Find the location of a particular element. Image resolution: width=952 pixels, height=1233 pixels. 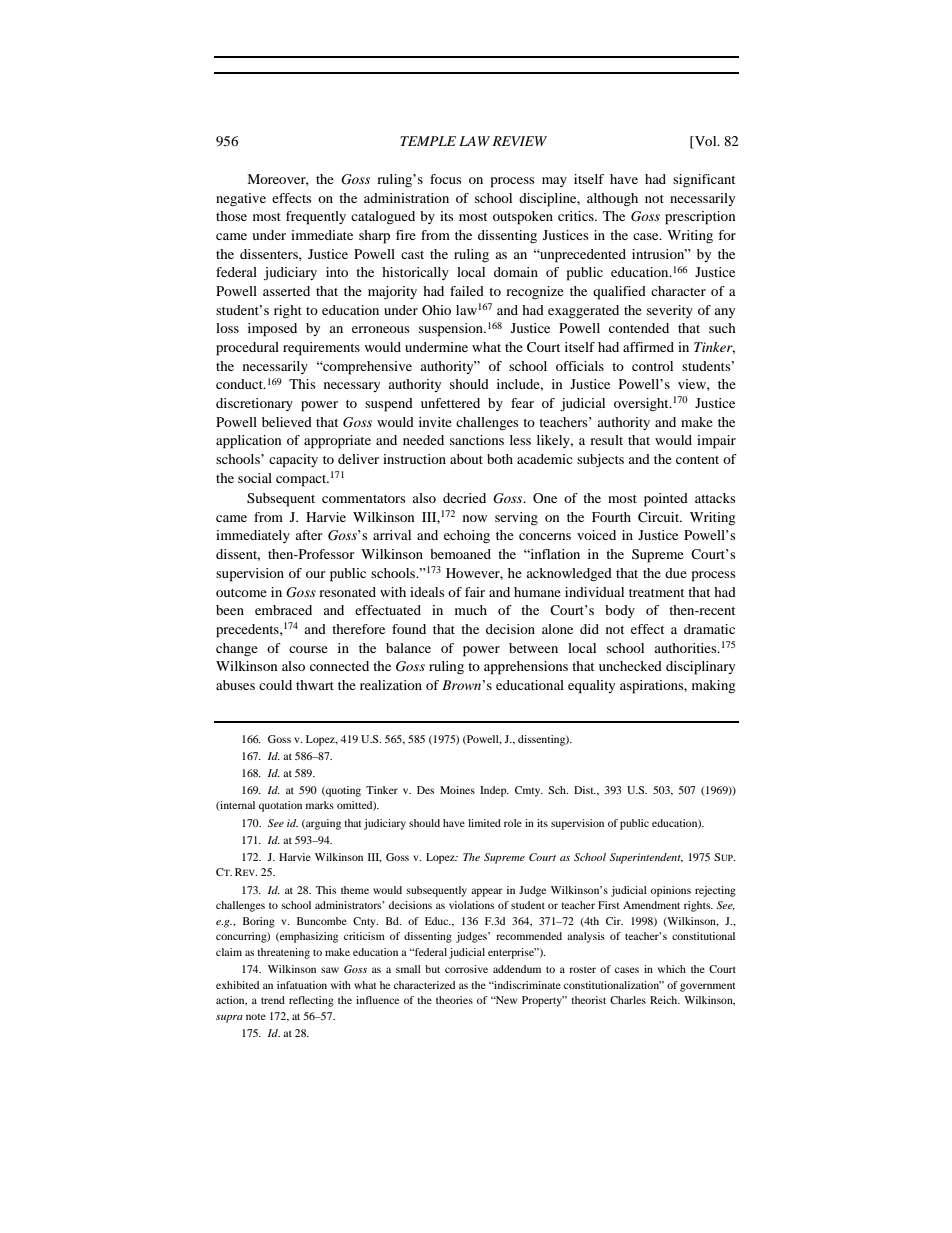

theories is located at coordinates (454, 1000).
